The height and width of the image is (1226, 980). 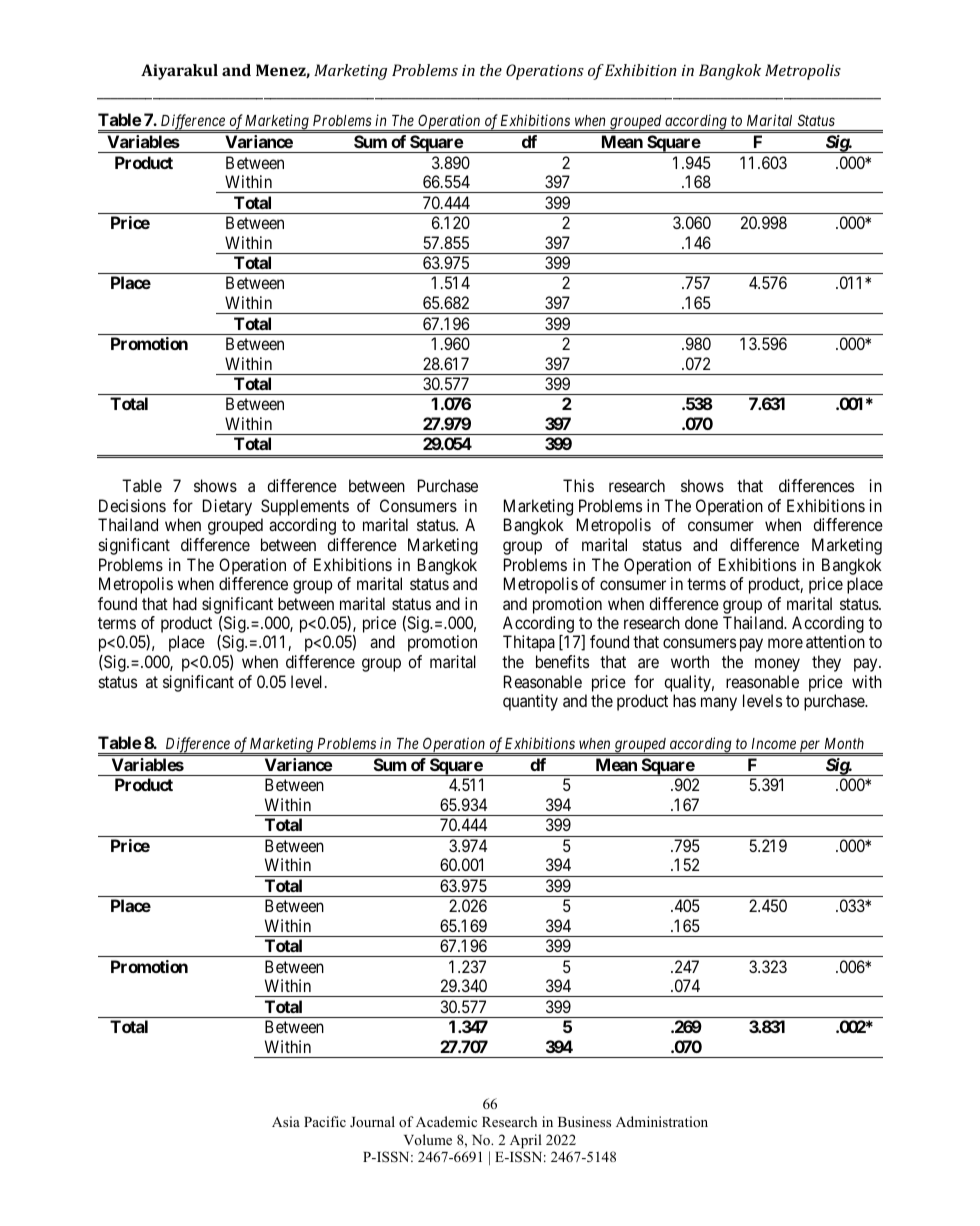 What do you see at coordinates (701, 622) in the image?
I see `done` at bounding box center [701, 622].
